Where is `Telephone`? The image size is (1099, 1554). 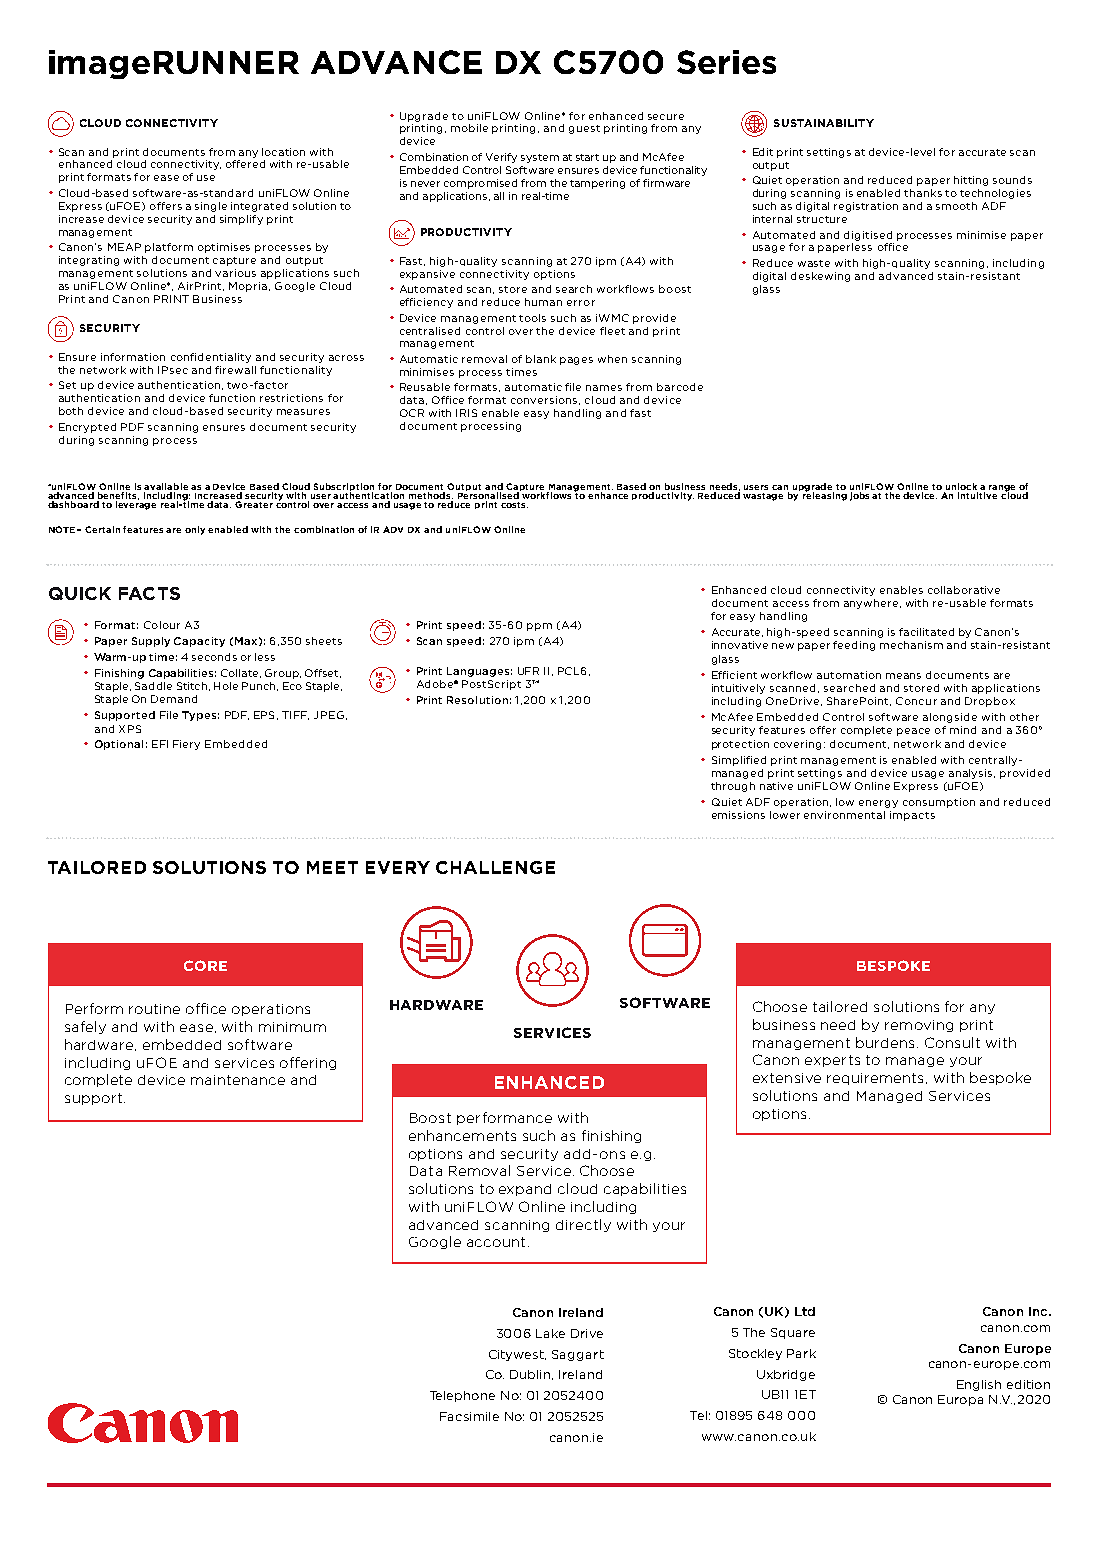 Telephone is located at coordinates (462, 1396).
